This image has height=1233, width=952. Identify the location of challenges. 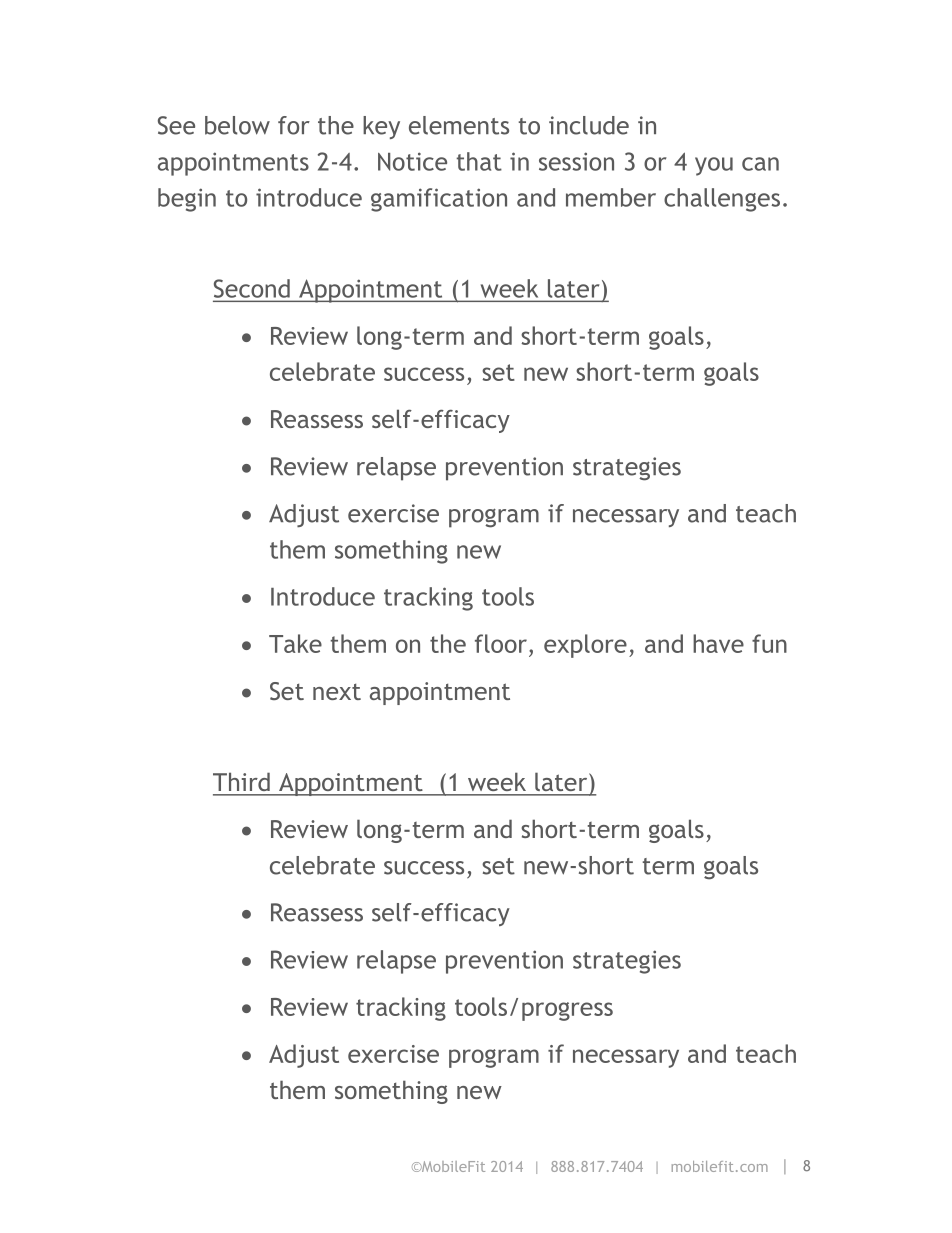
(722, 200).
